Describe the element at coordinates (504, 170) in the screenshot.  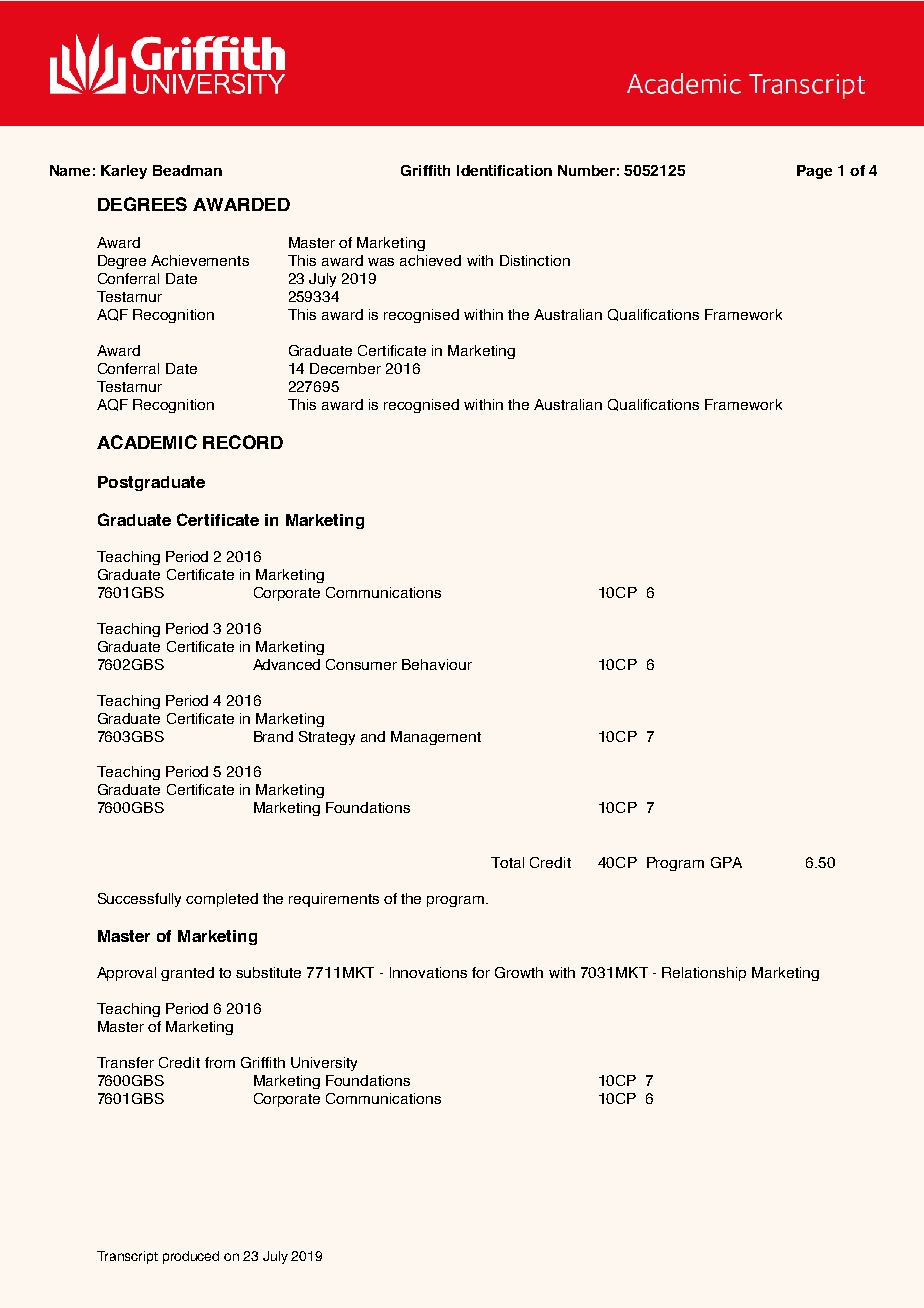
I see `Identification` at that location.
